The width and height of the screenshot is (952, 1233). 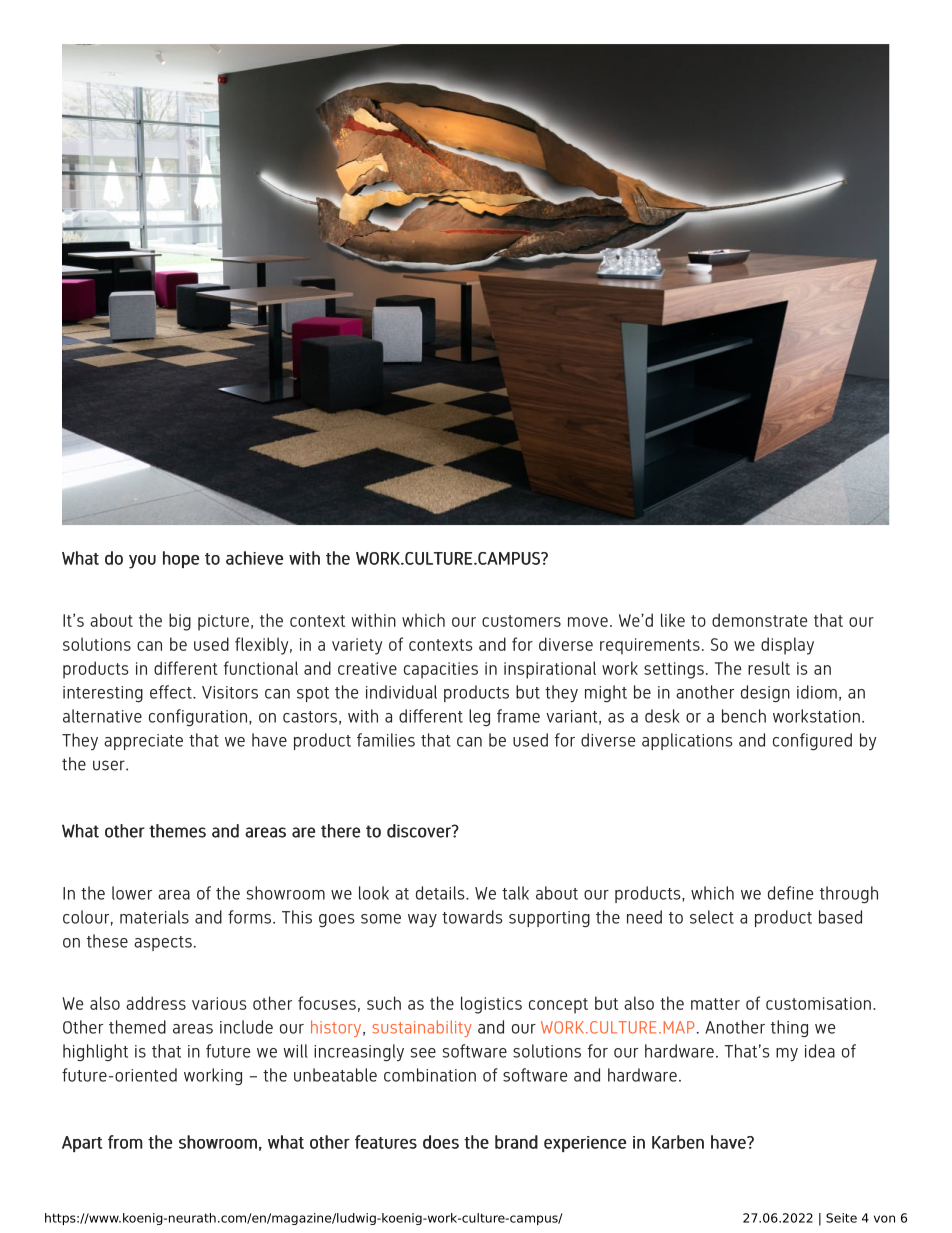 I want to click on hope, so click(x=181, y=559).
